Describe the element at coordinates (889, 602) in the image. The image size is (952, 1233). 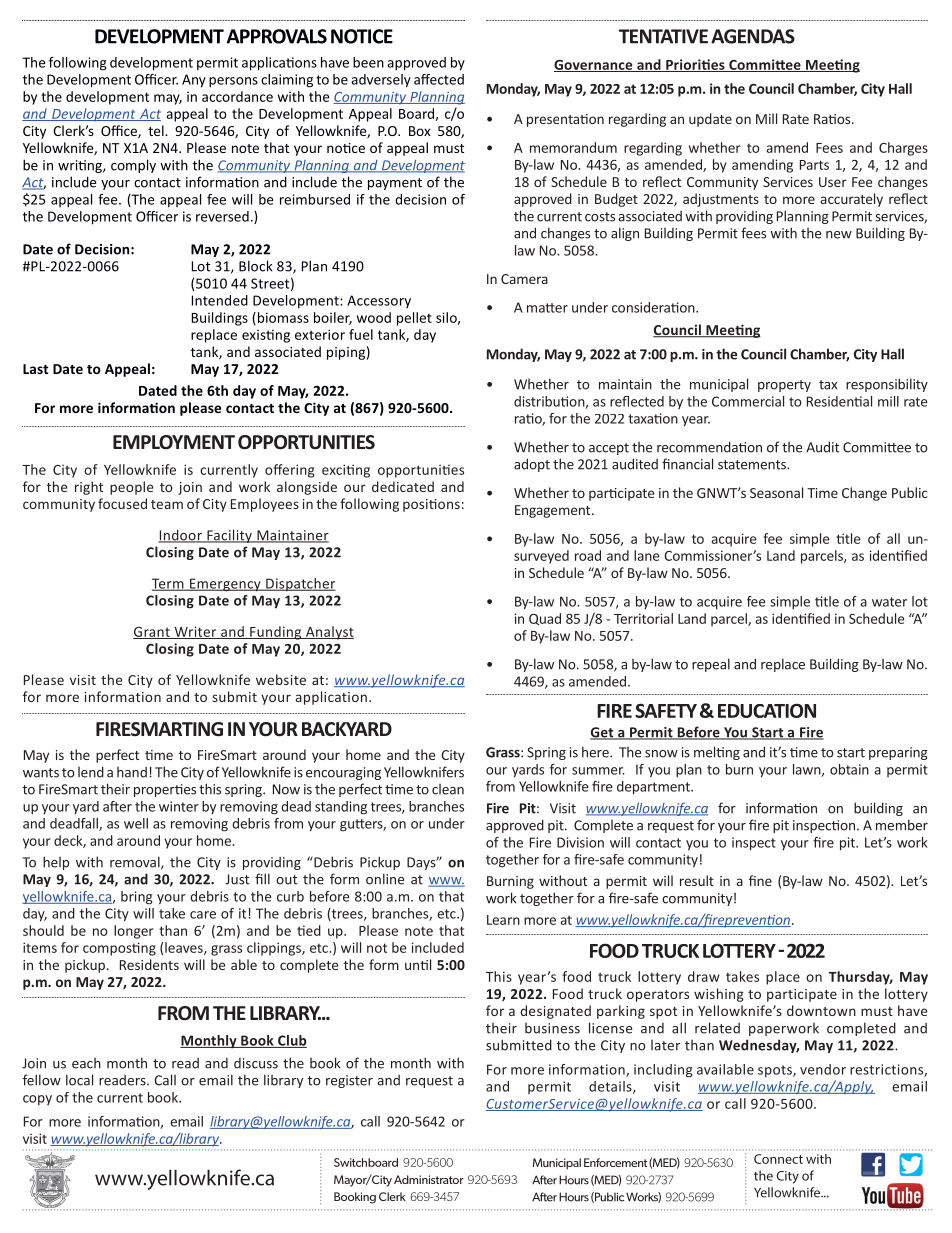
I see `water` at that location.
